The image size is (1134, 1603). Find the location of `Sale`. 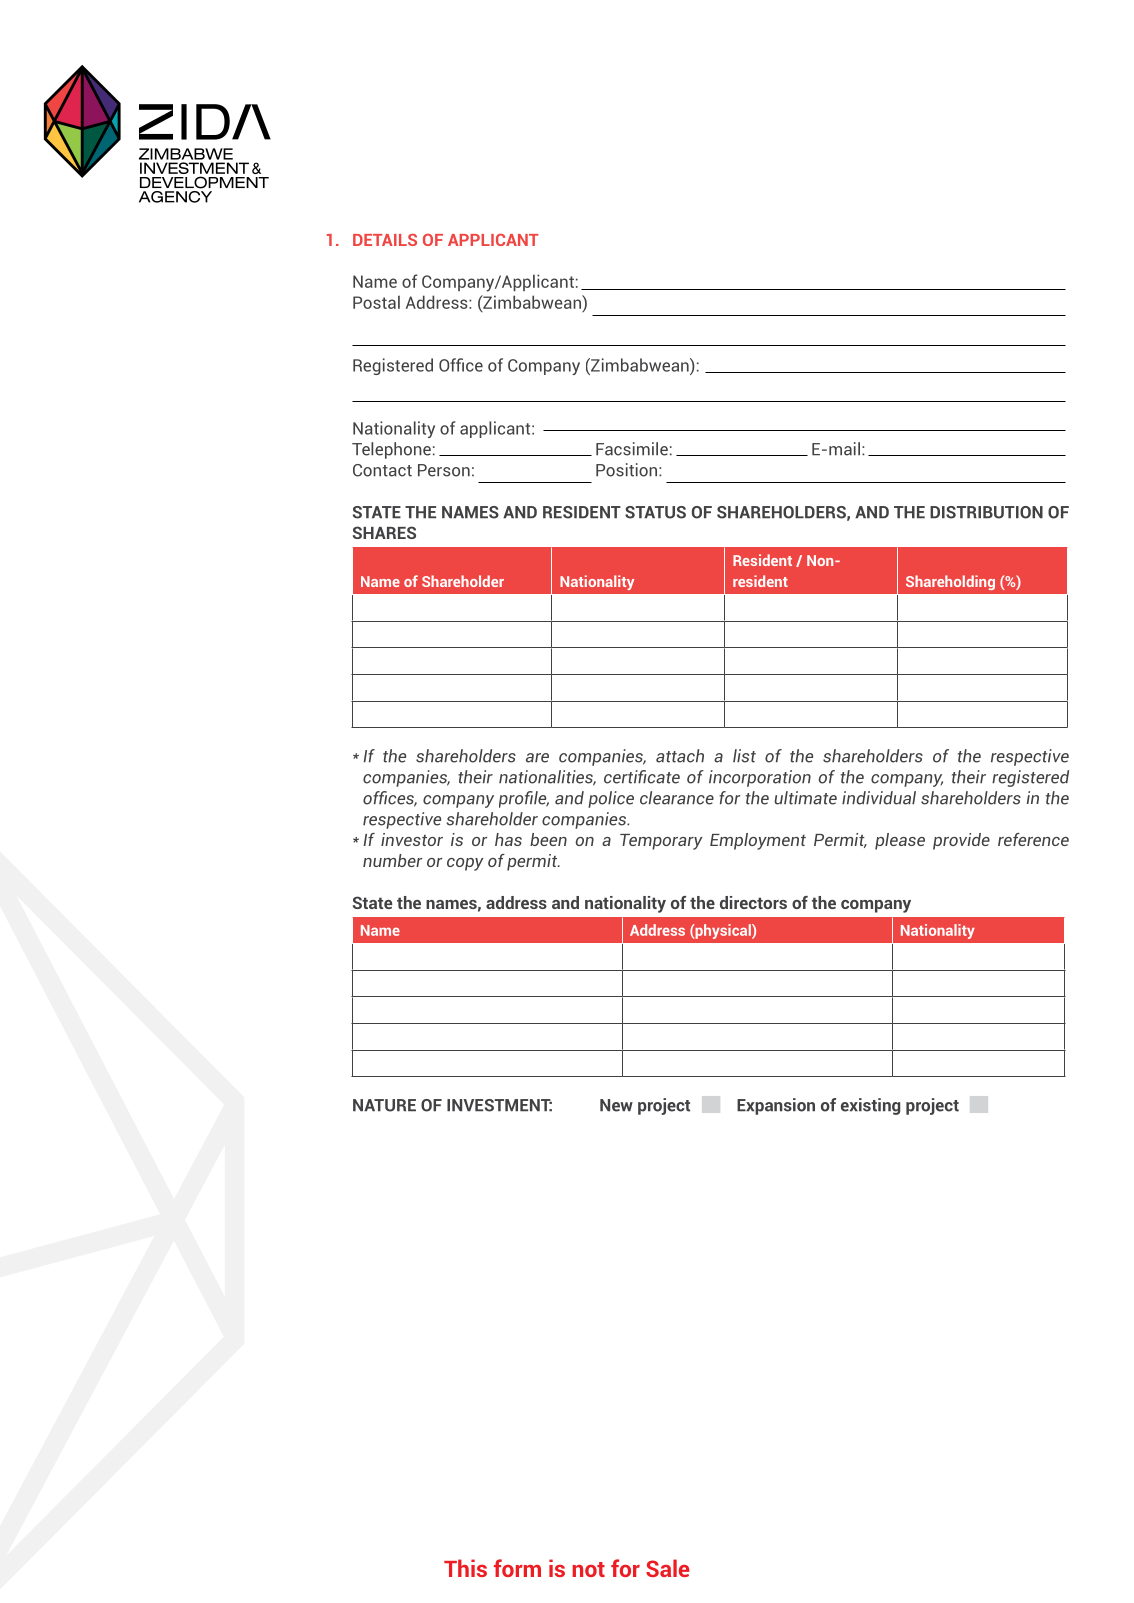

Sale is located at coordinates (667, 1568).
